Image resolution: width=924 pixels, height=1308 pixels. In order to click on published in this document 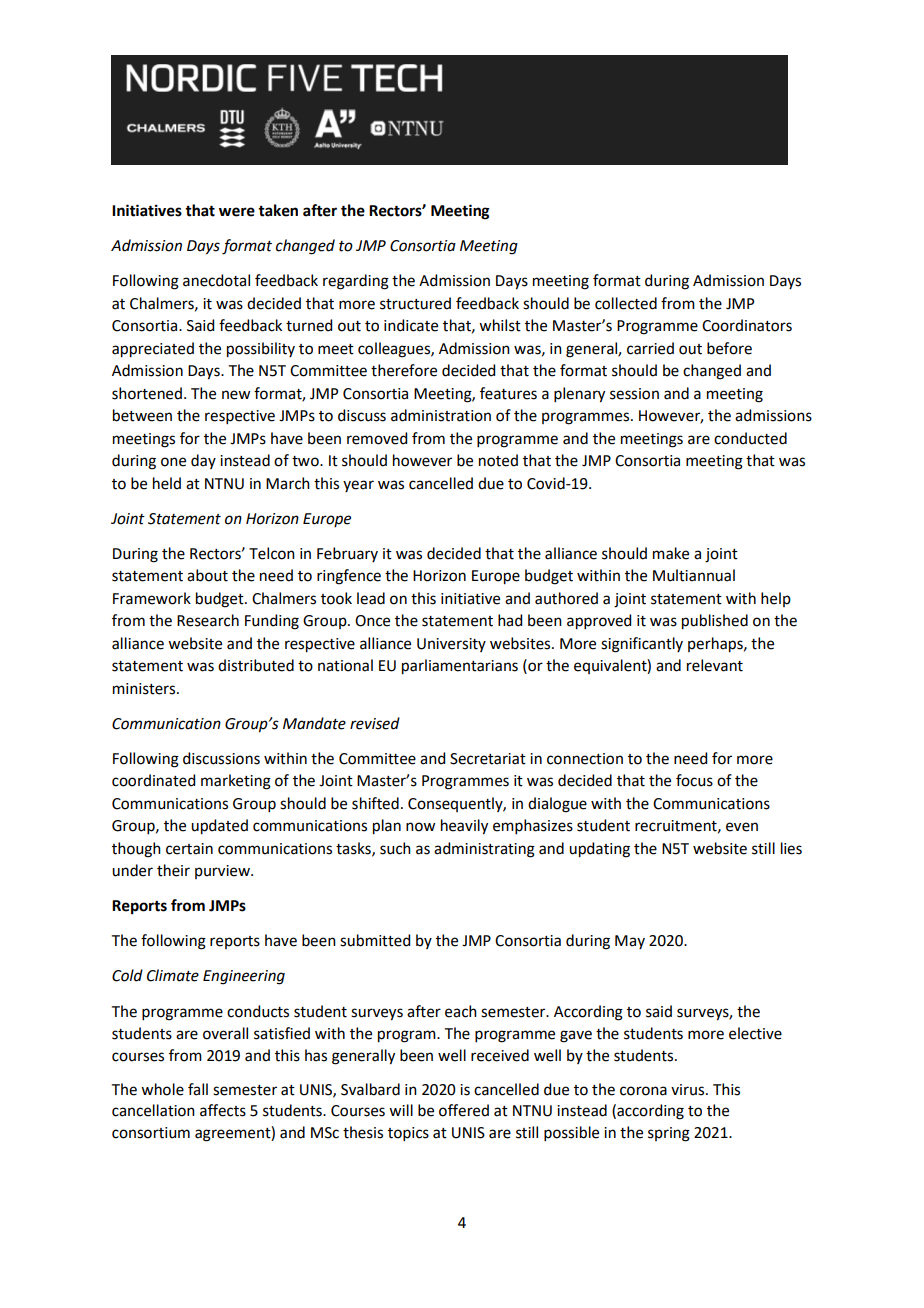, I will do `click(715, 622)`.
